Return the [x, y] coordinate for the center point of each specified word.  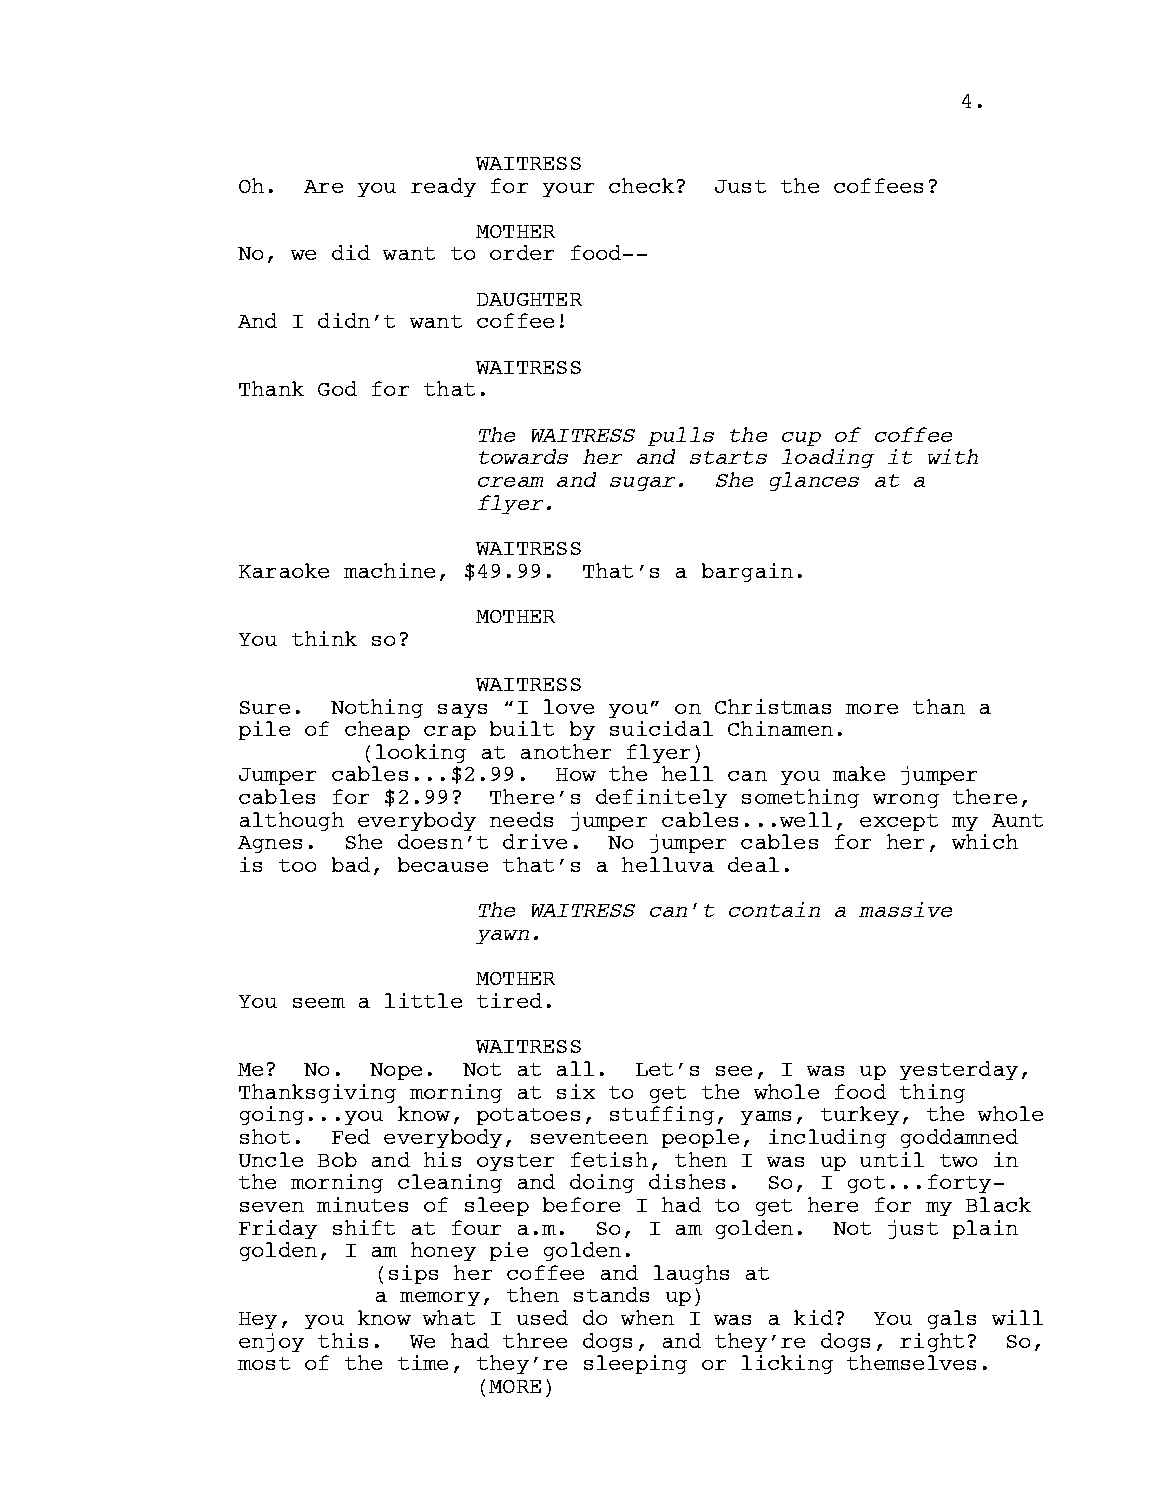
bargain [747, 572]
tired [509, 1000]
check [641, 185]
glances [814, 481]
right [932, 1342]
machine [389, 570]
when [647, 1317]
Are [323, 186]
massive [905, 909]
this [343, 1340]
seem [319, 1003]
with [953, 456]
